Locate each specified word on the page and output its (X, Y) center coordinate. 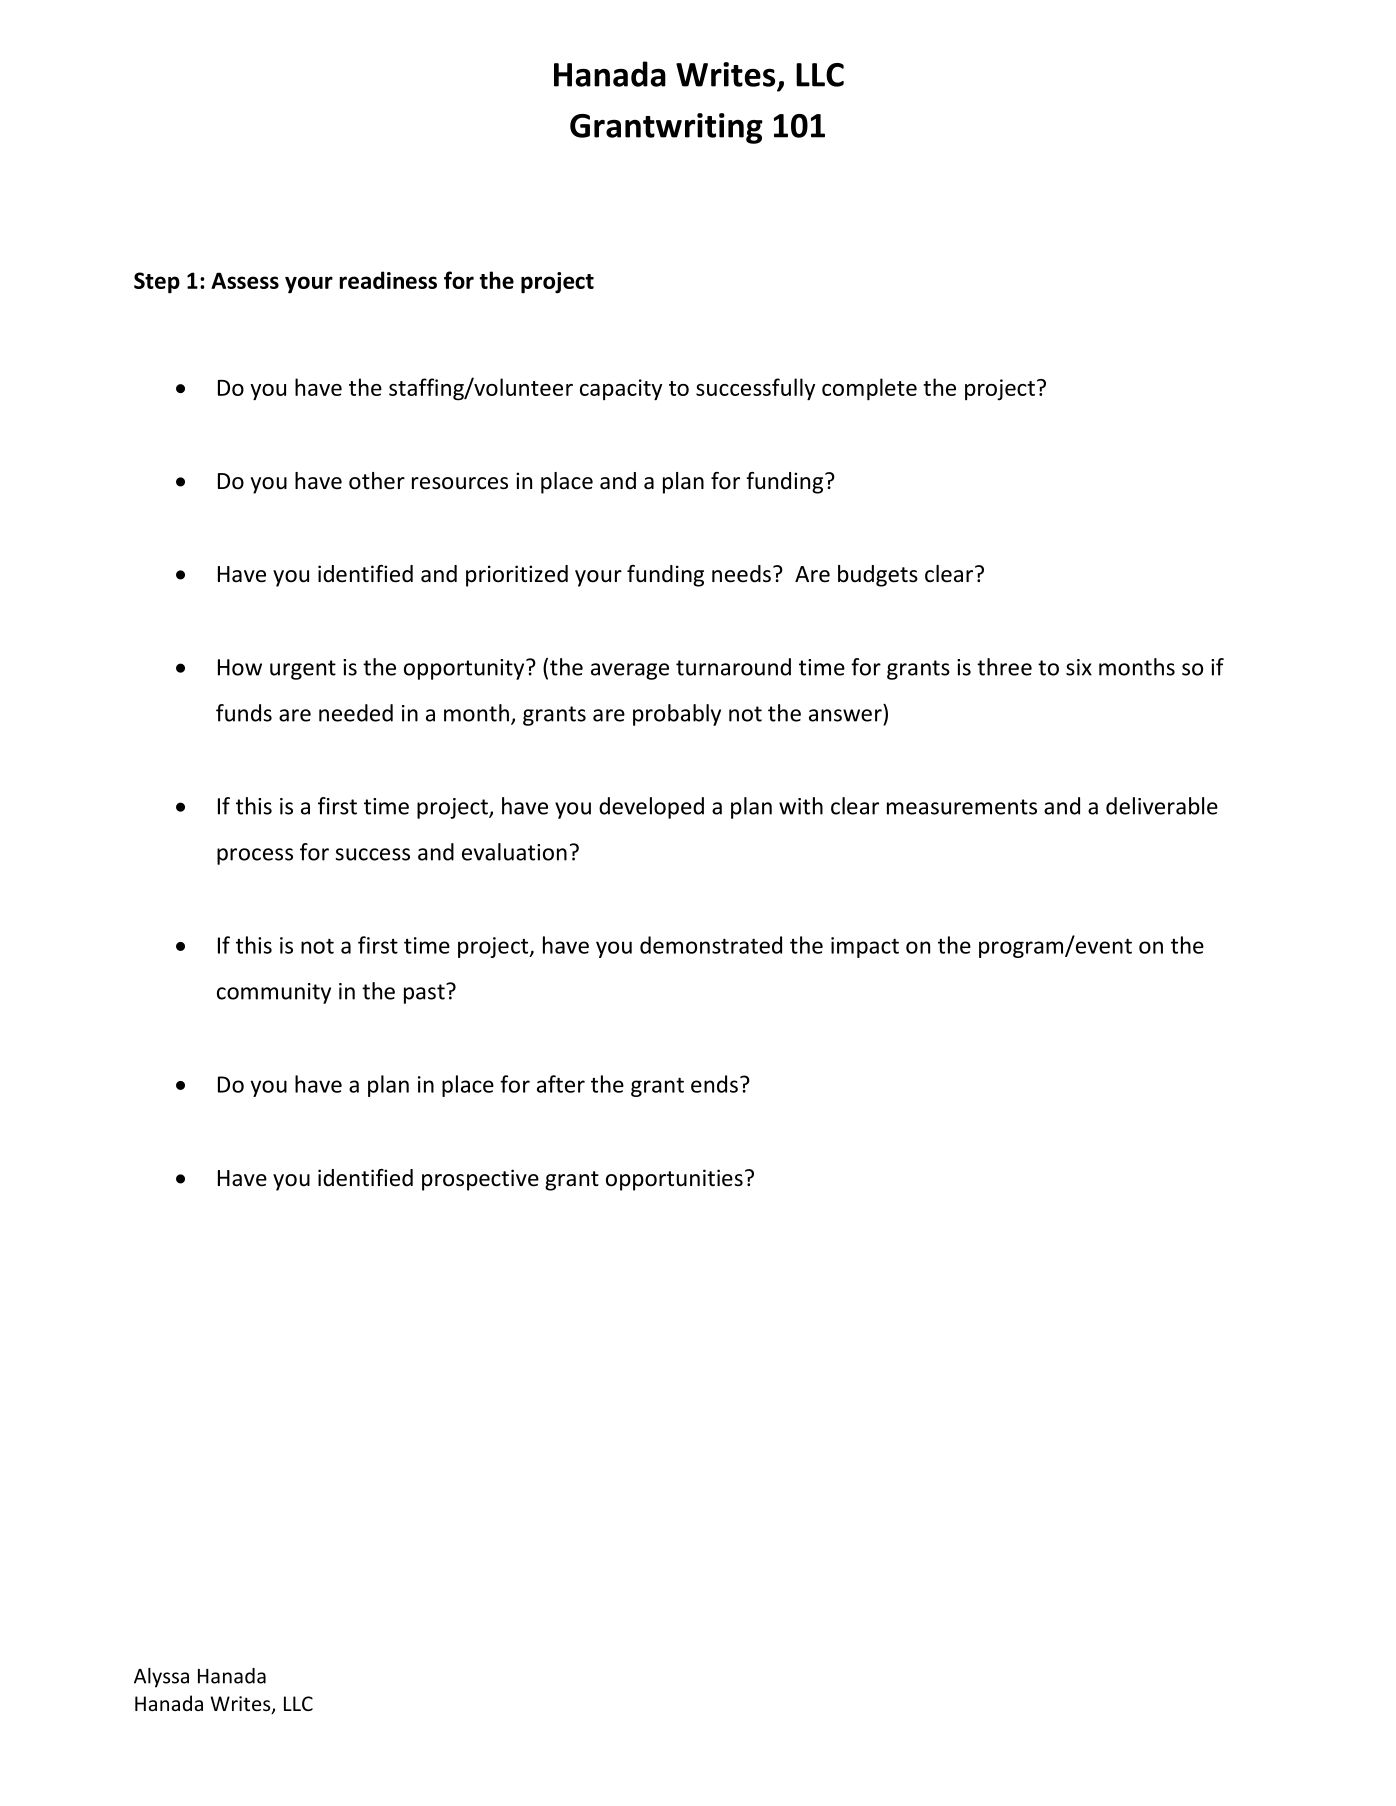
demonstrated (711, 945)
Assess (245, 280)
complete (869, 389)
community (274, 993)
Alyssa (161, 1678)
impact (865, 947)
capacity (621, 390)
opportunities (674, 1180)
